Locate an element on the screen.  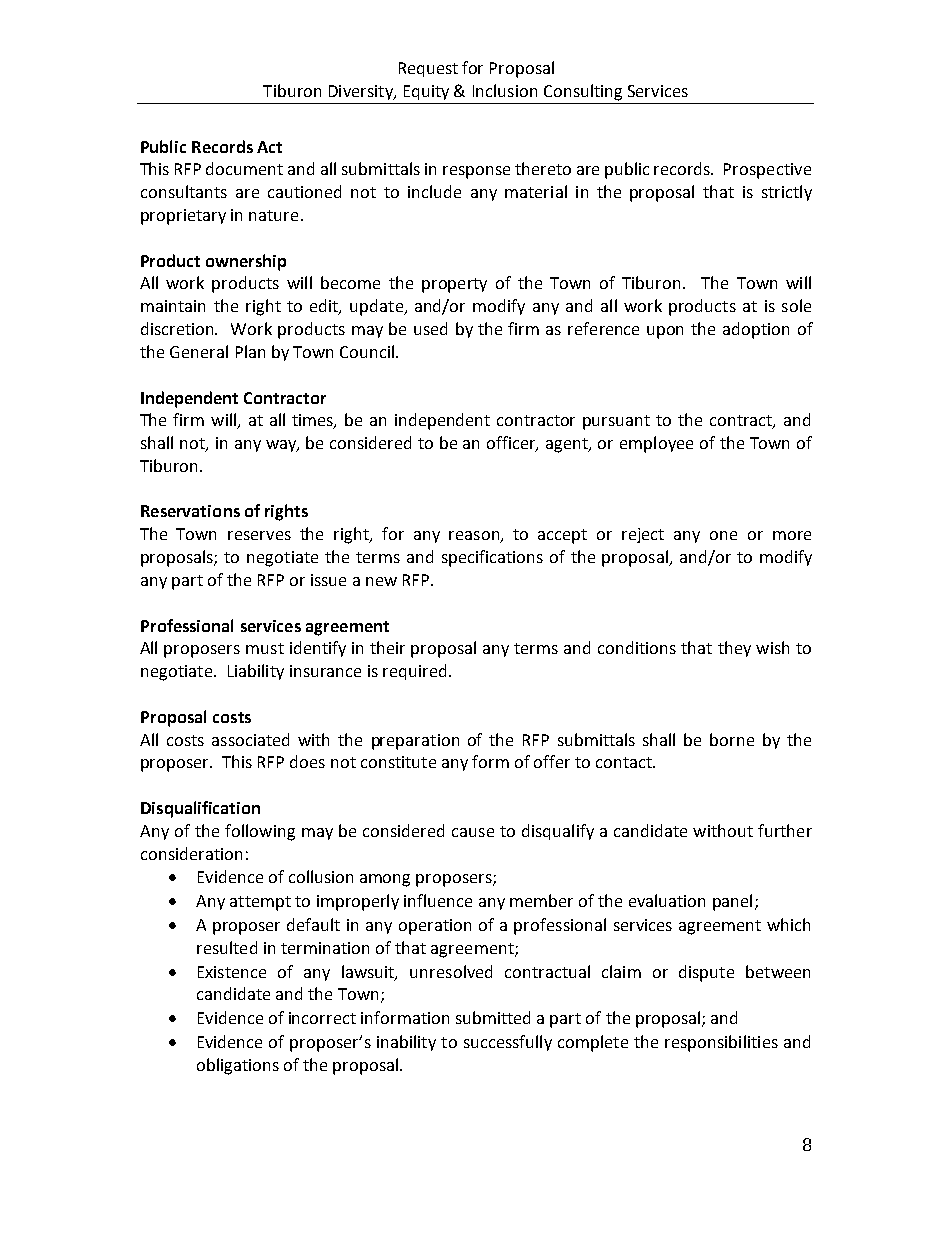
obligations is located at coordinates (238, 1066).
